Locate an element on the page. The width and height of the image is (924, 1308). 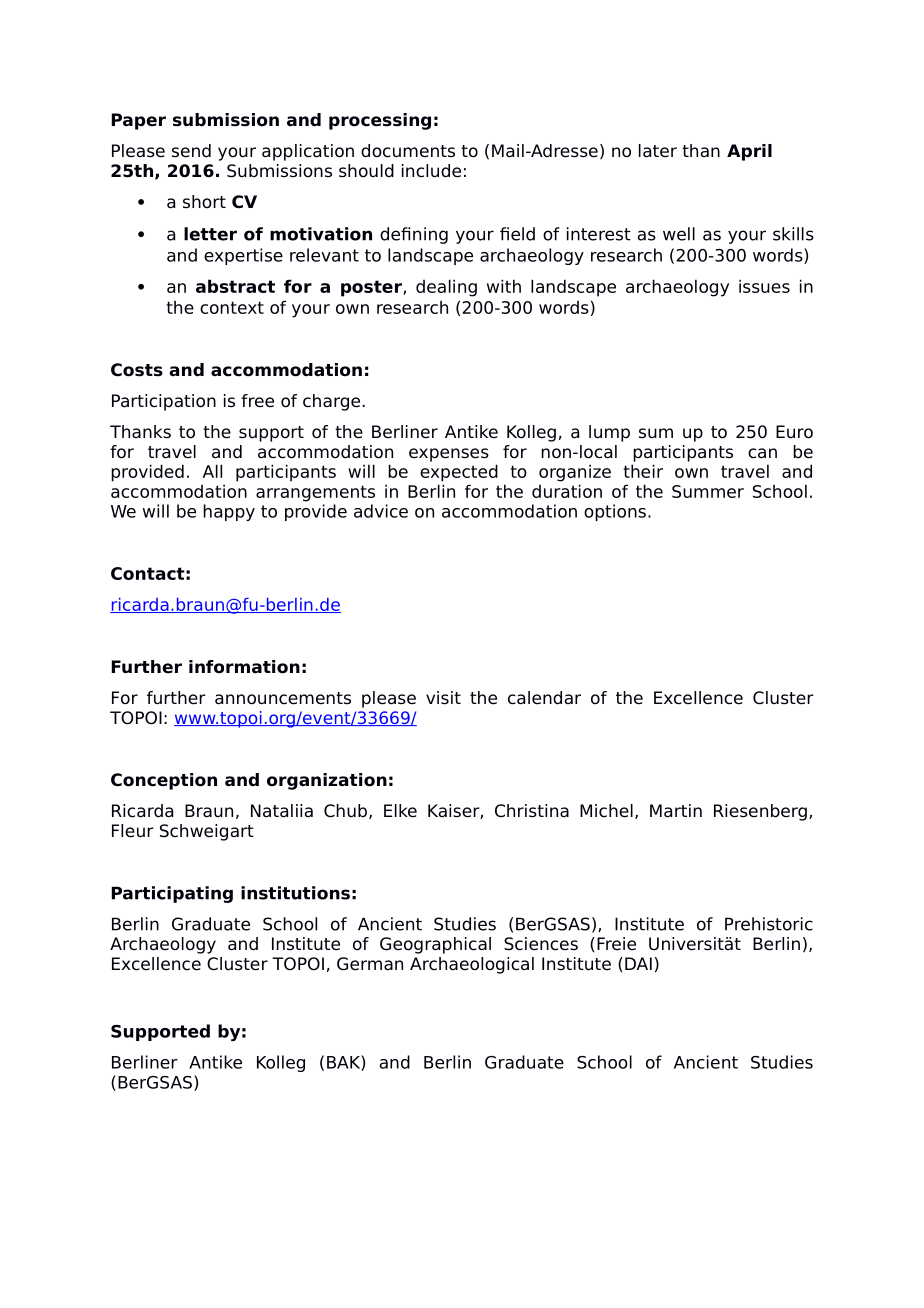
include is located at coordinates (431, 171).
